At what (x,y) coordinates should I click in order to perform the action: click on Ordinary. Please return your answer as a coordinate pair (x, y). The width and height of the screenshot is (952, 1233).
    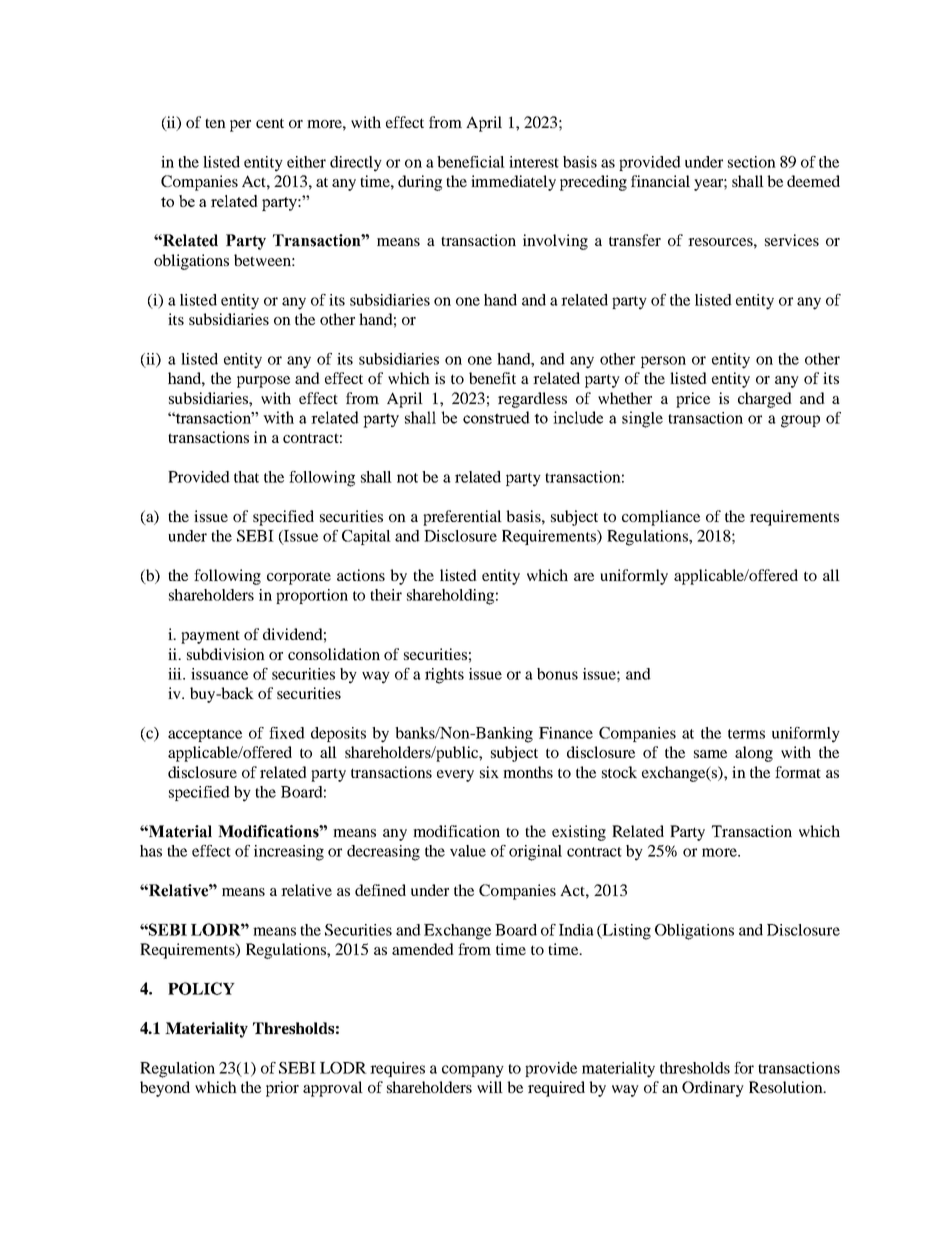
    Looking at the image, I should click on (713, 1089).
